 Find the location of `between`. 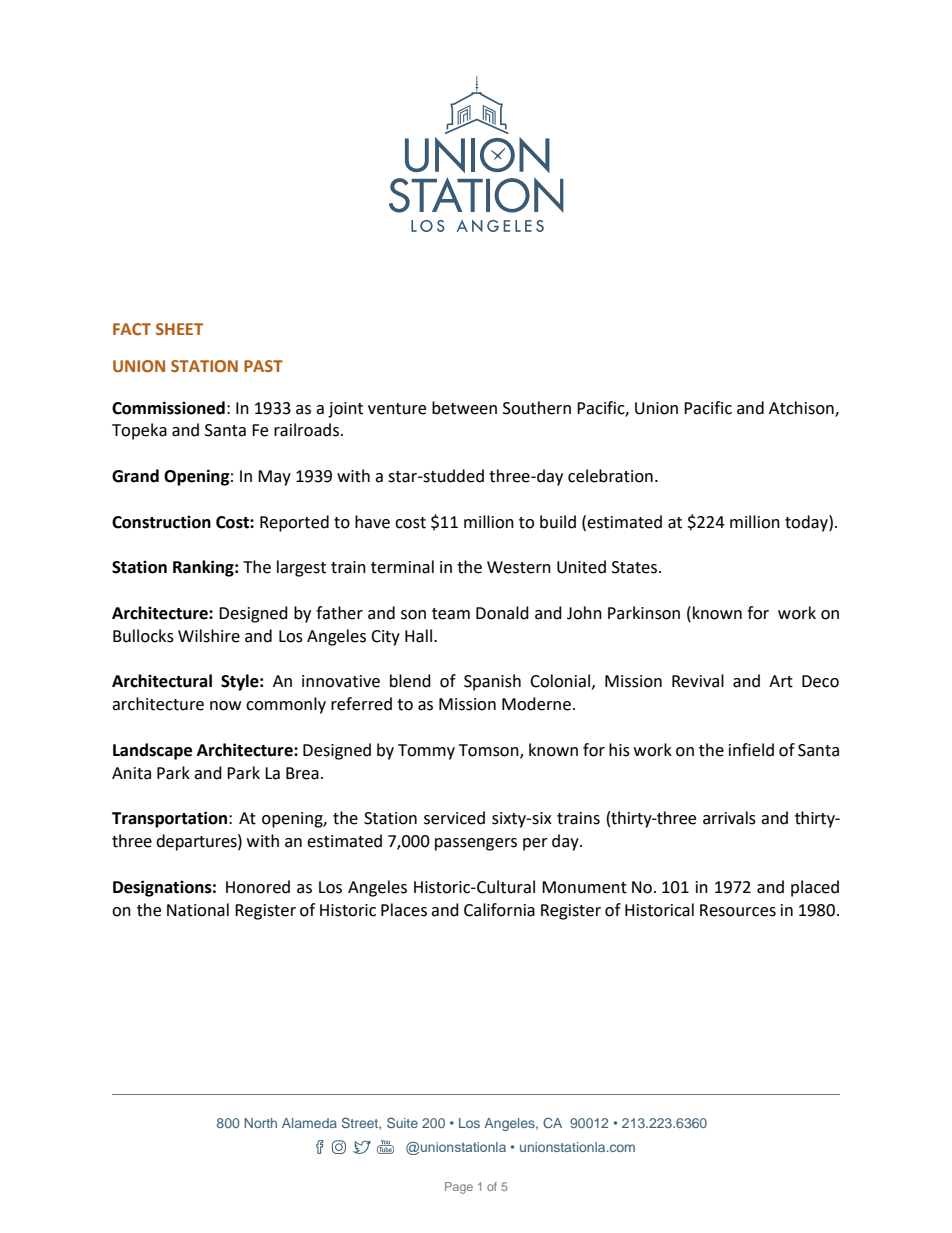

between is located at coordinates (464, 408).
